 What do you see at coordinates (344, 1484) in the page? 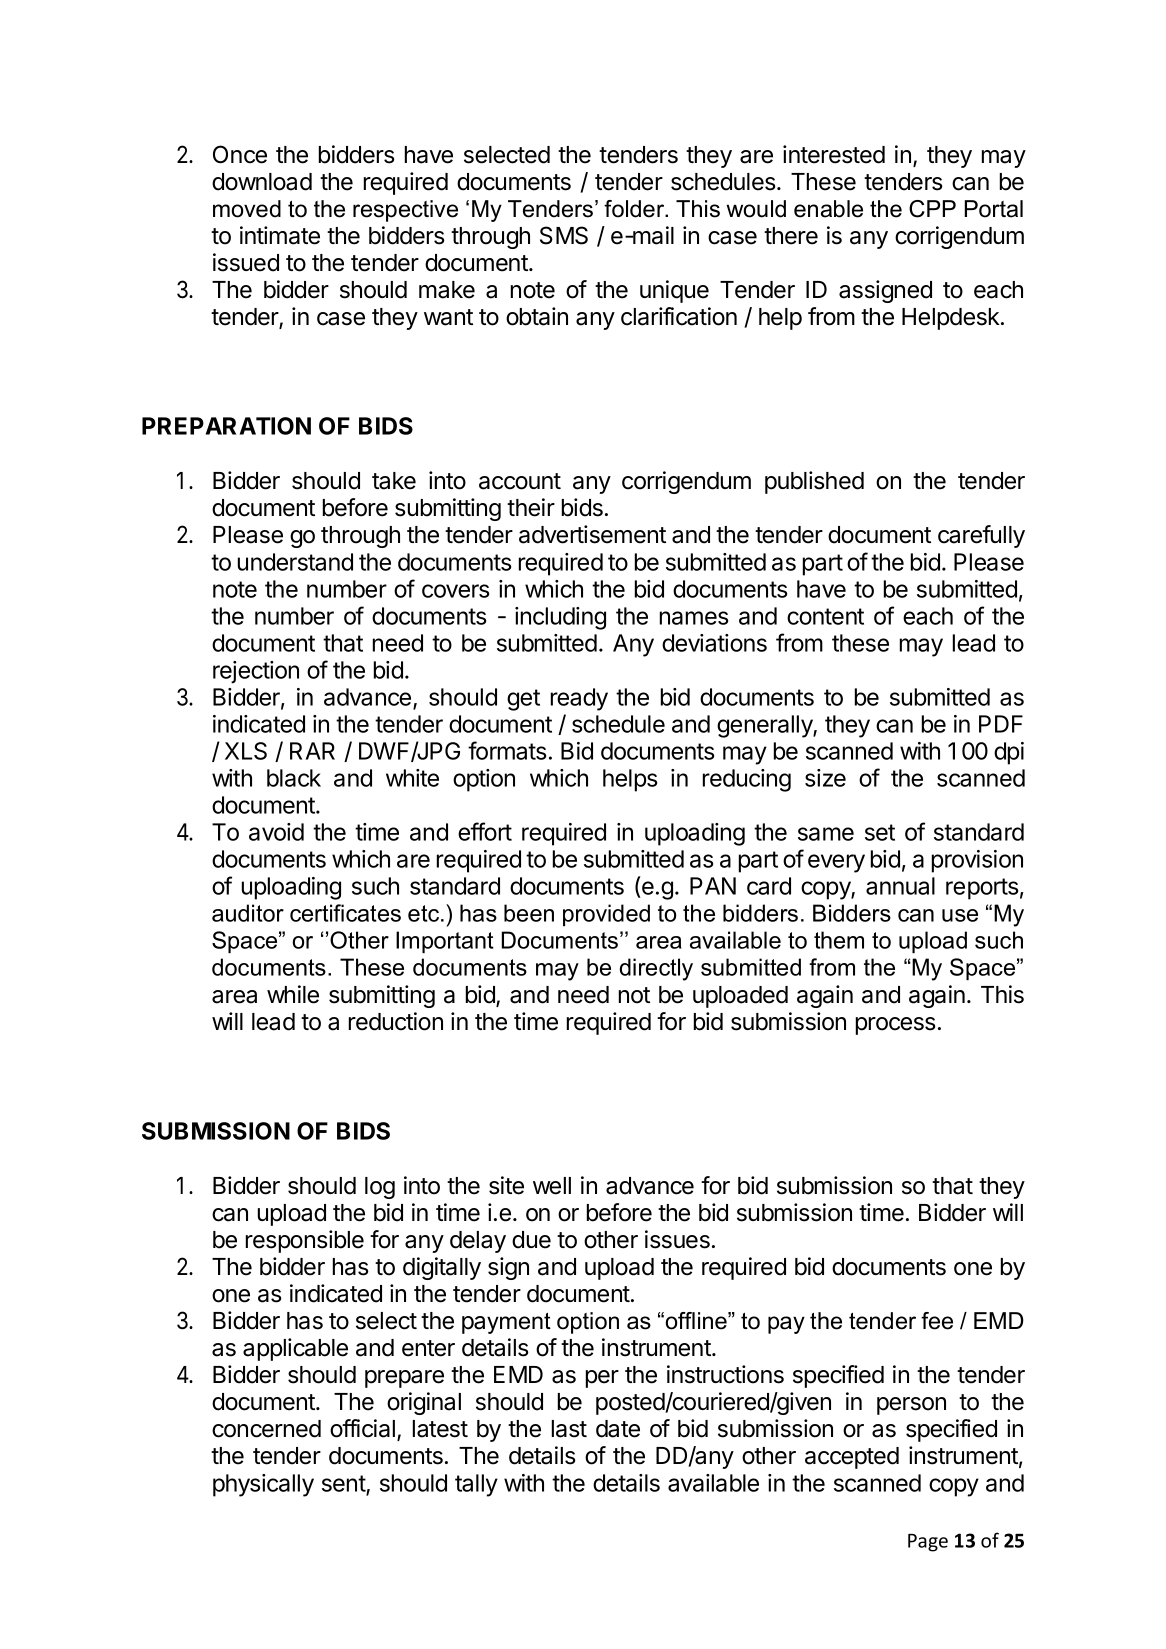
I see `sent` at bounding box center [344, 1484].
